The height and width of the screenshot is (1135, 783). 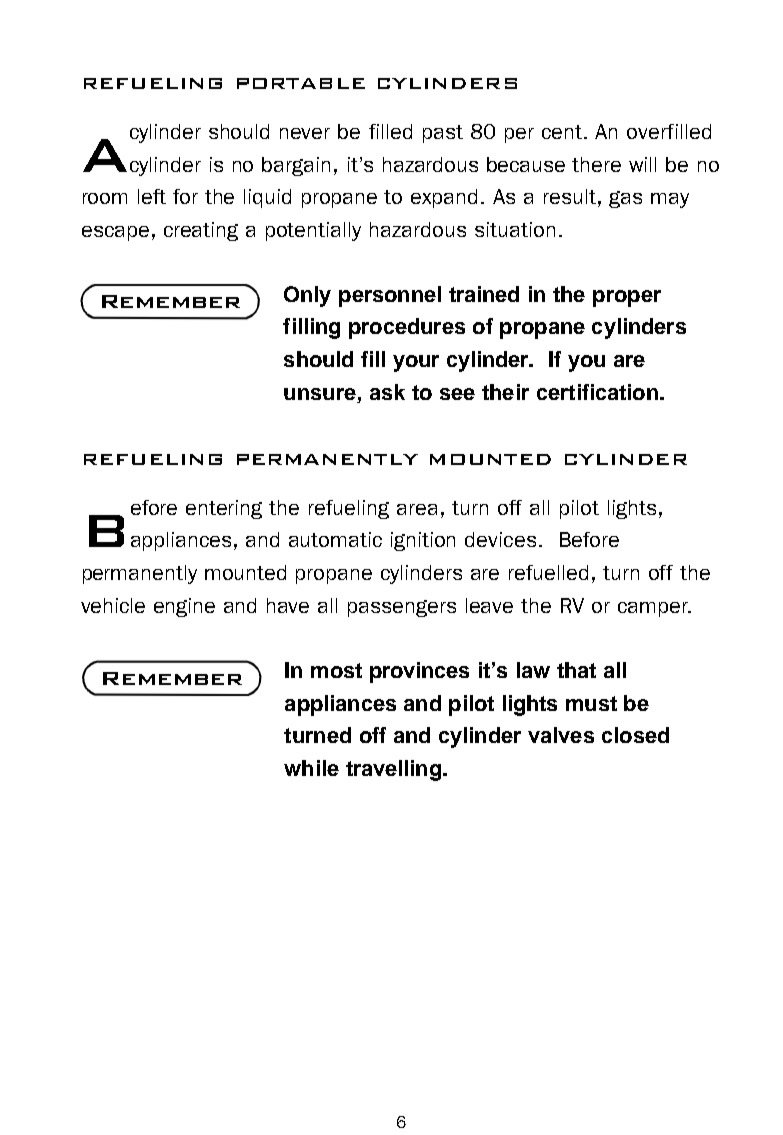 What do you see at coordinates (311, 768) in the screenshot?
I see `while` at bounding box center [311, 768].
